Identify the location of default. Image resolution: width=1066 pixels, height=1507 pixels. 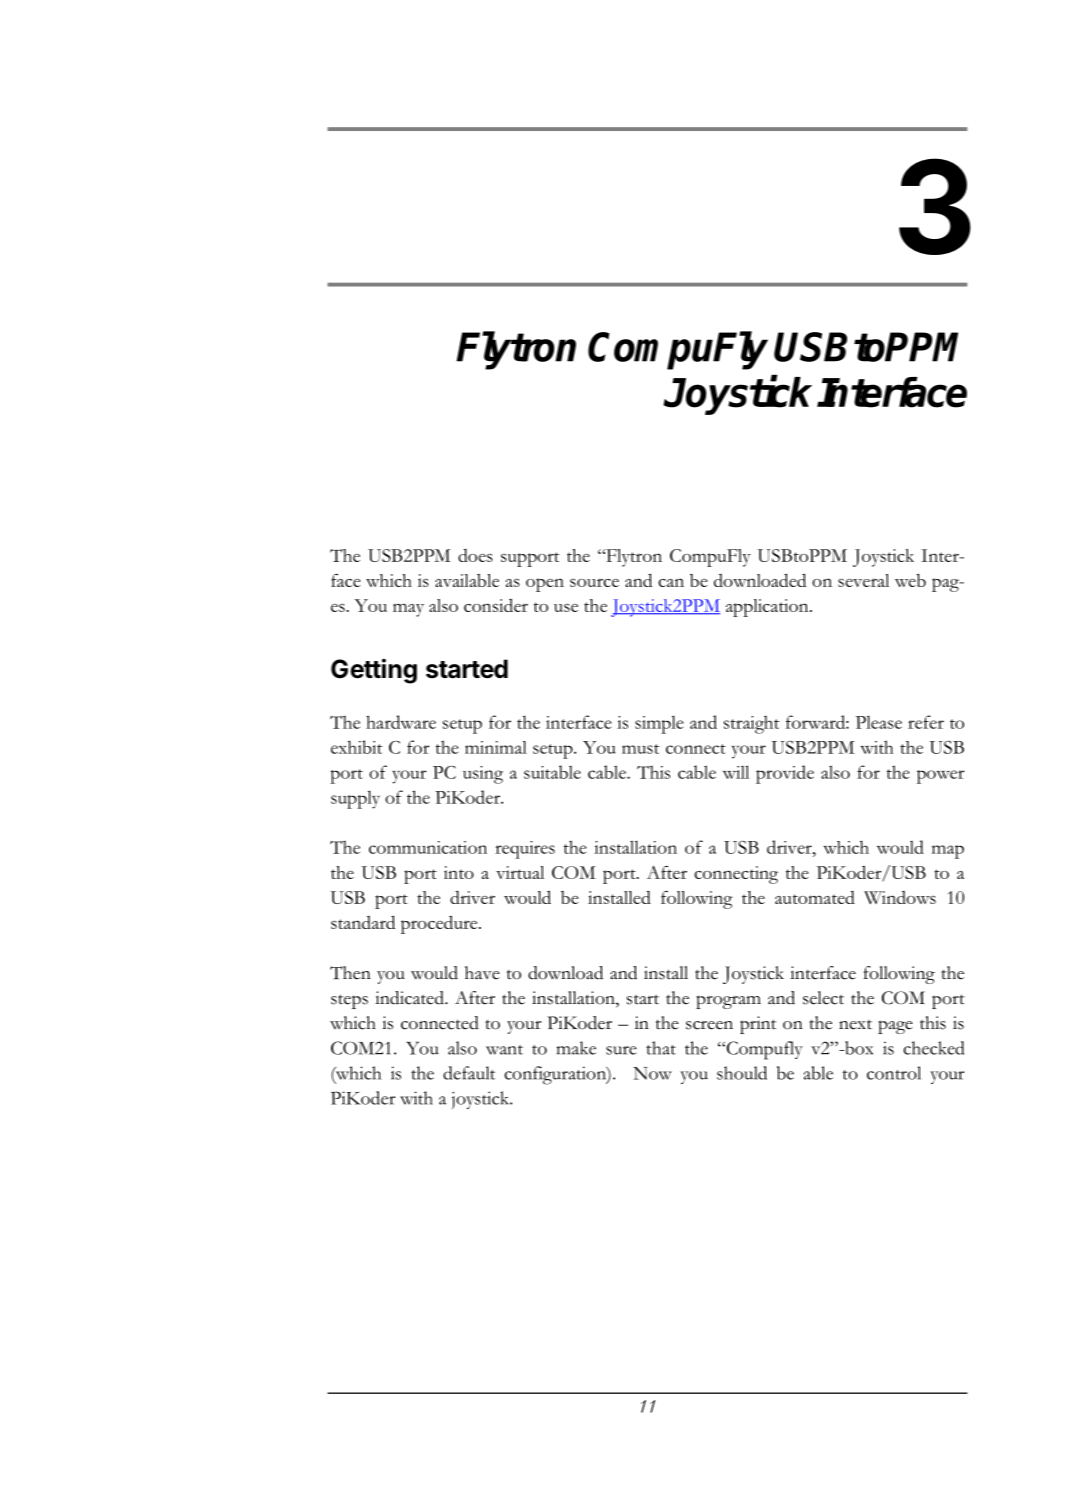
(469, 1073).
